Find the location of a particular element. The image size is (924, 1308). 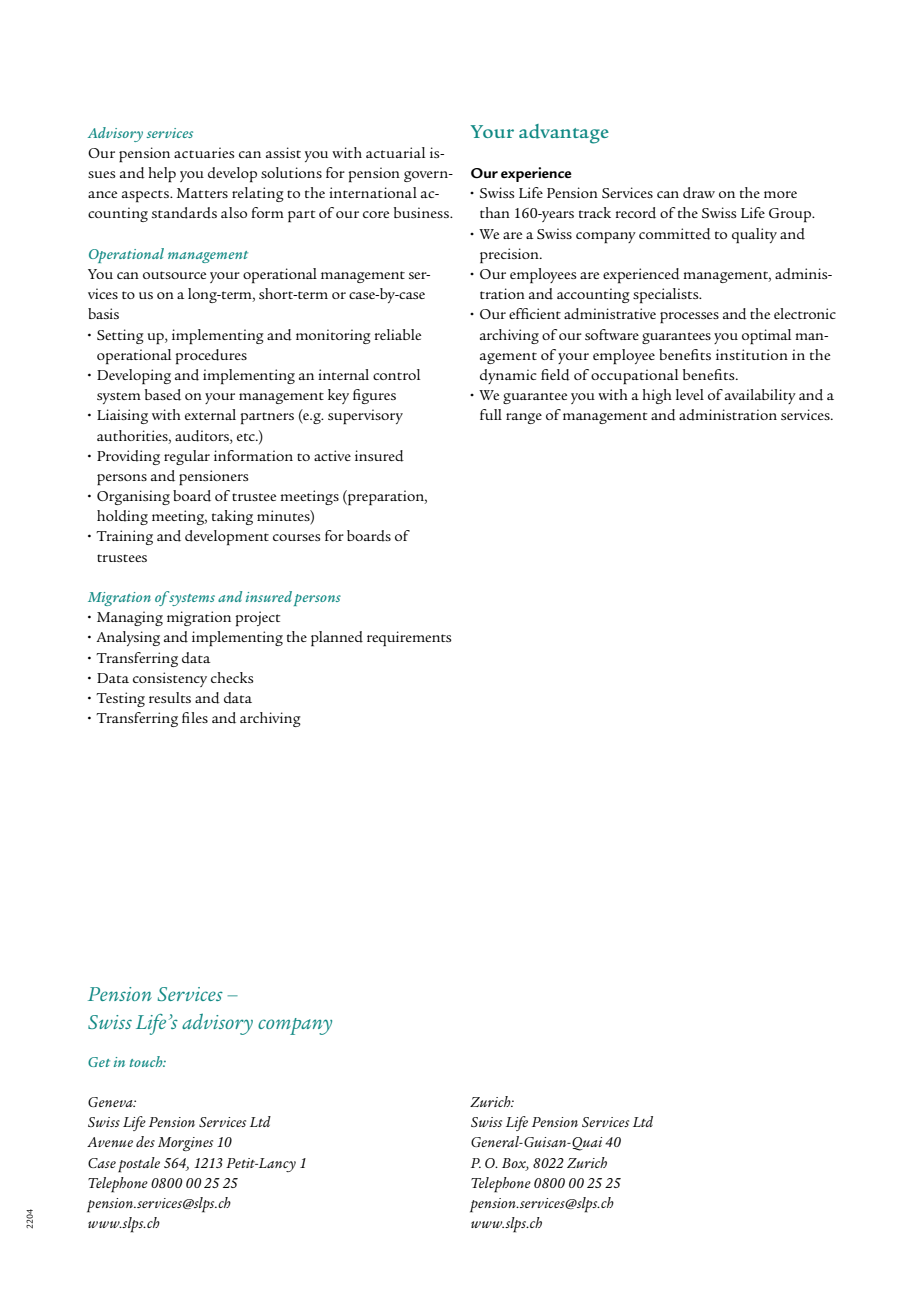

des is located at coordinates (145, 1141).
